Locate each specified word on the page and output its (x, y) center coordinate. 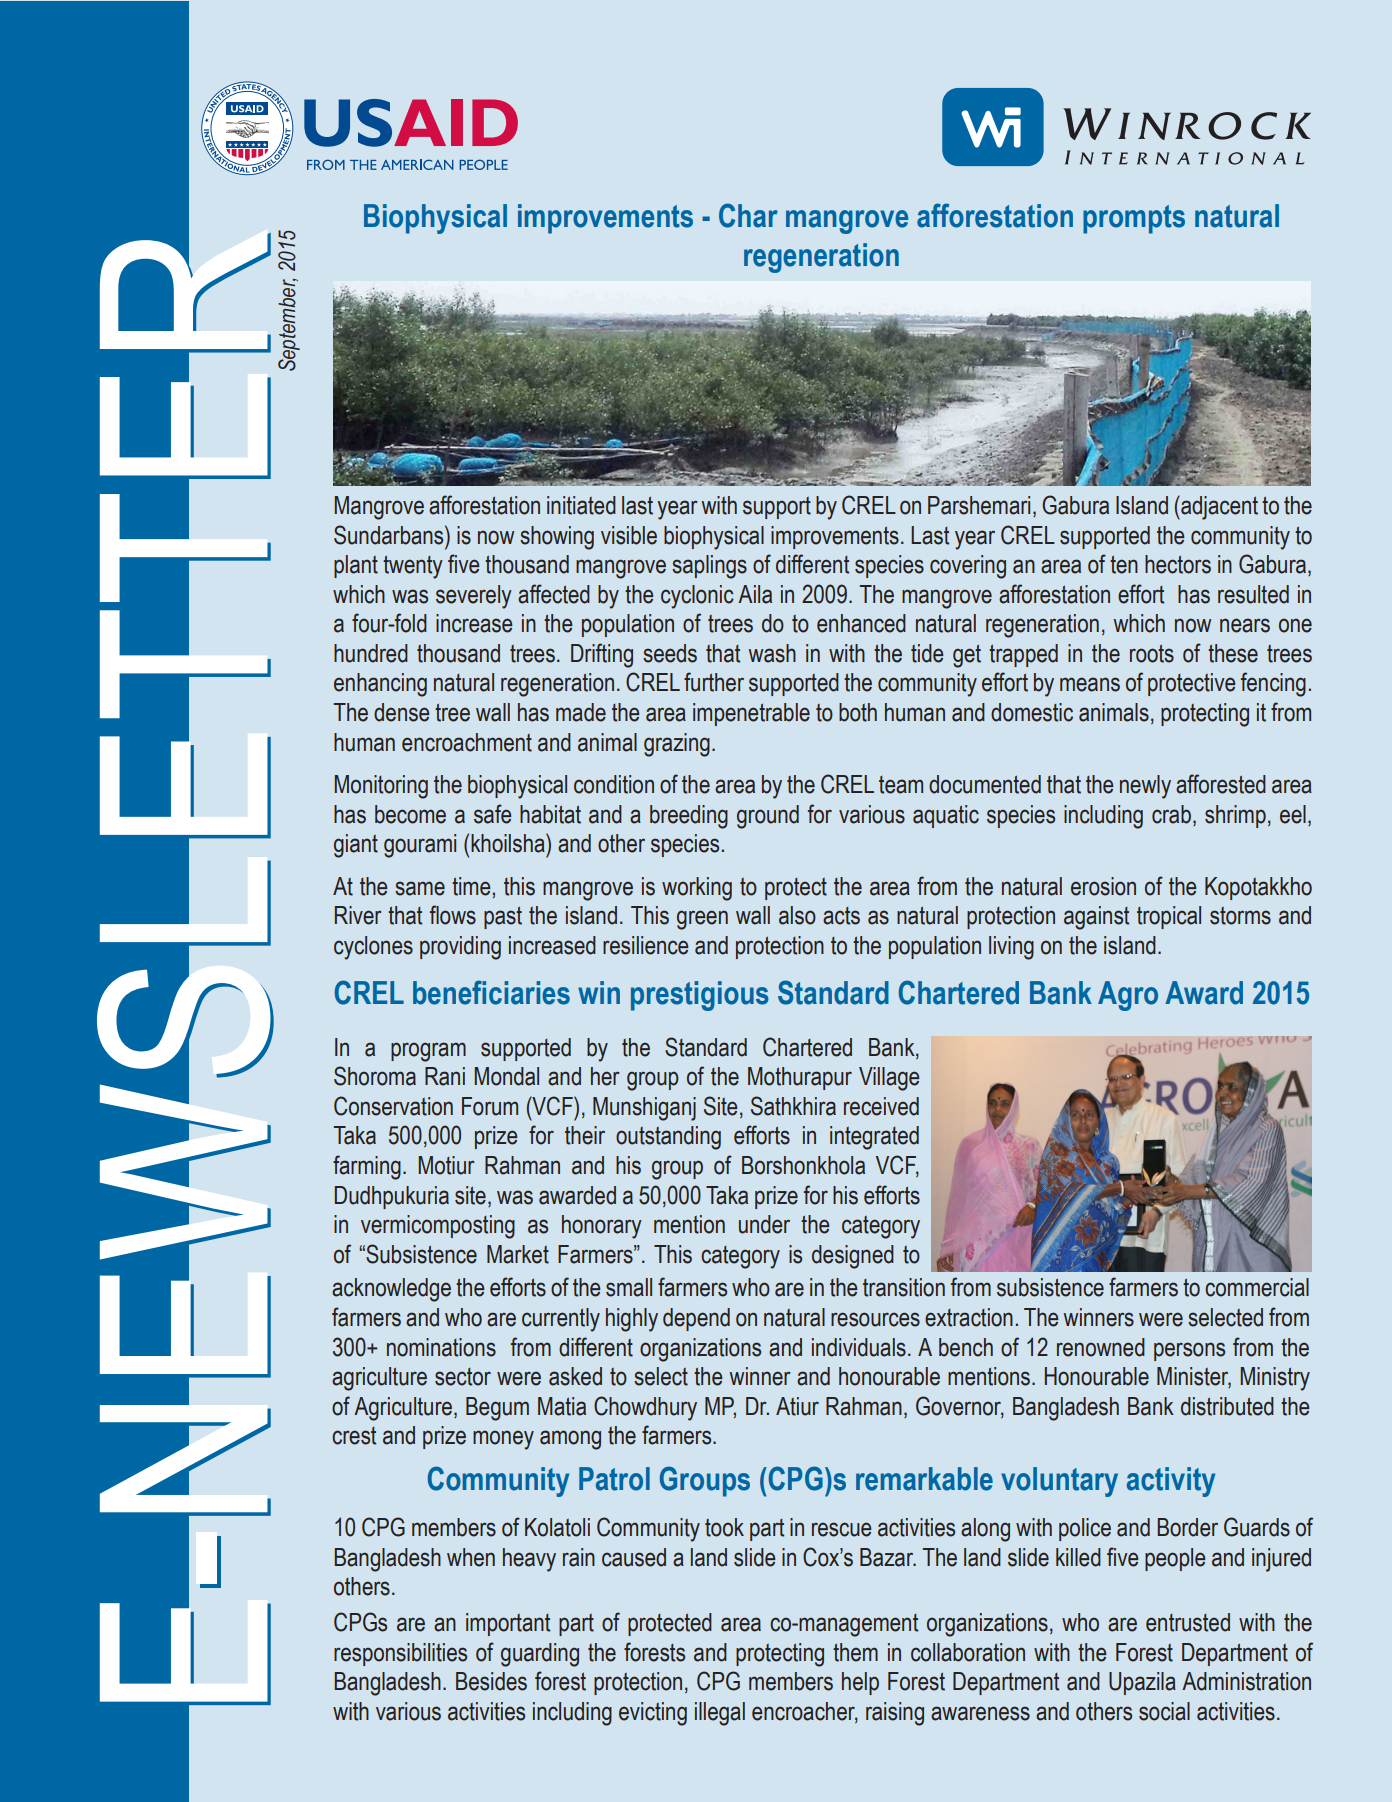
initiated (581, 505)
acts (841, 916)
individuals (859, 1347)
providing (460, 948)
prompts (1134, 219)
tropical (1169, 917)
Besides (491, 1681)
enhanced (861, 623)
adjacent (1218, 507)
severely (474, 597)
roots (1152, 654)
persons (1189, 1351)
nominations (441, 1347)
